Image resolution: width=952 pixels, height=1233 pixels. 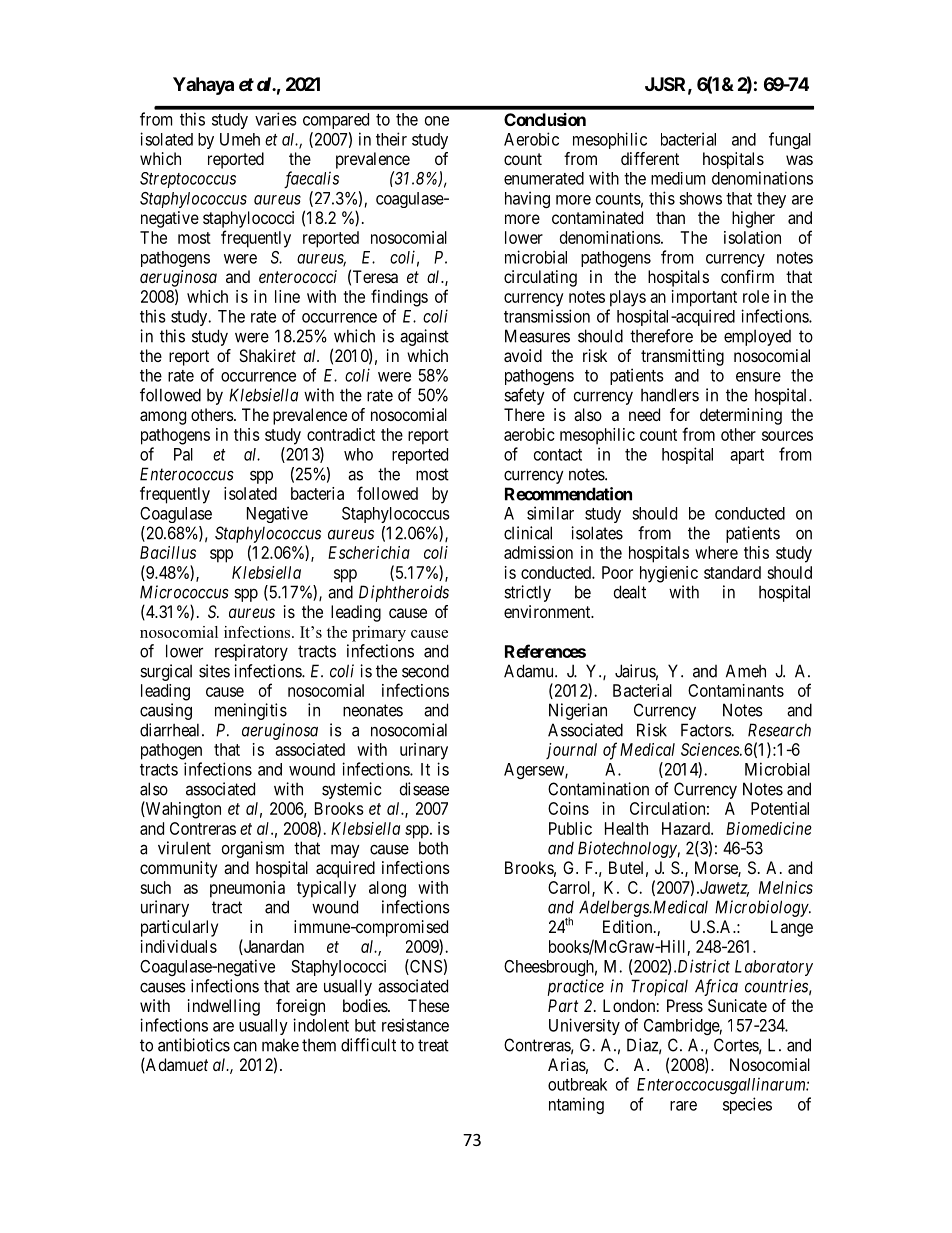 I want to click on meningitis, so click(x=251, y=711).
